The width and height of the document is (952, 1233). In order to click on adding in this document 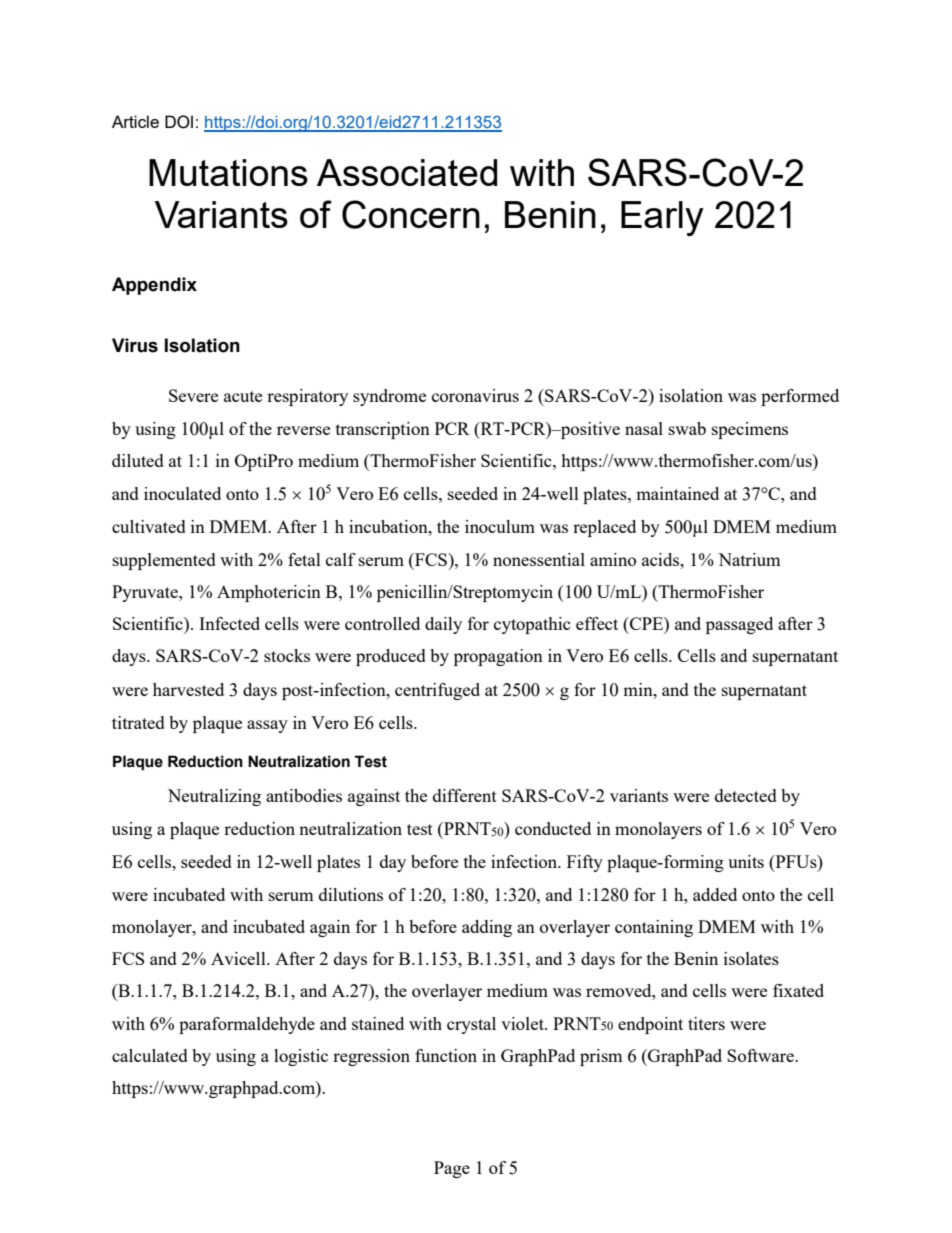, I will do `click(487, 928)`.
